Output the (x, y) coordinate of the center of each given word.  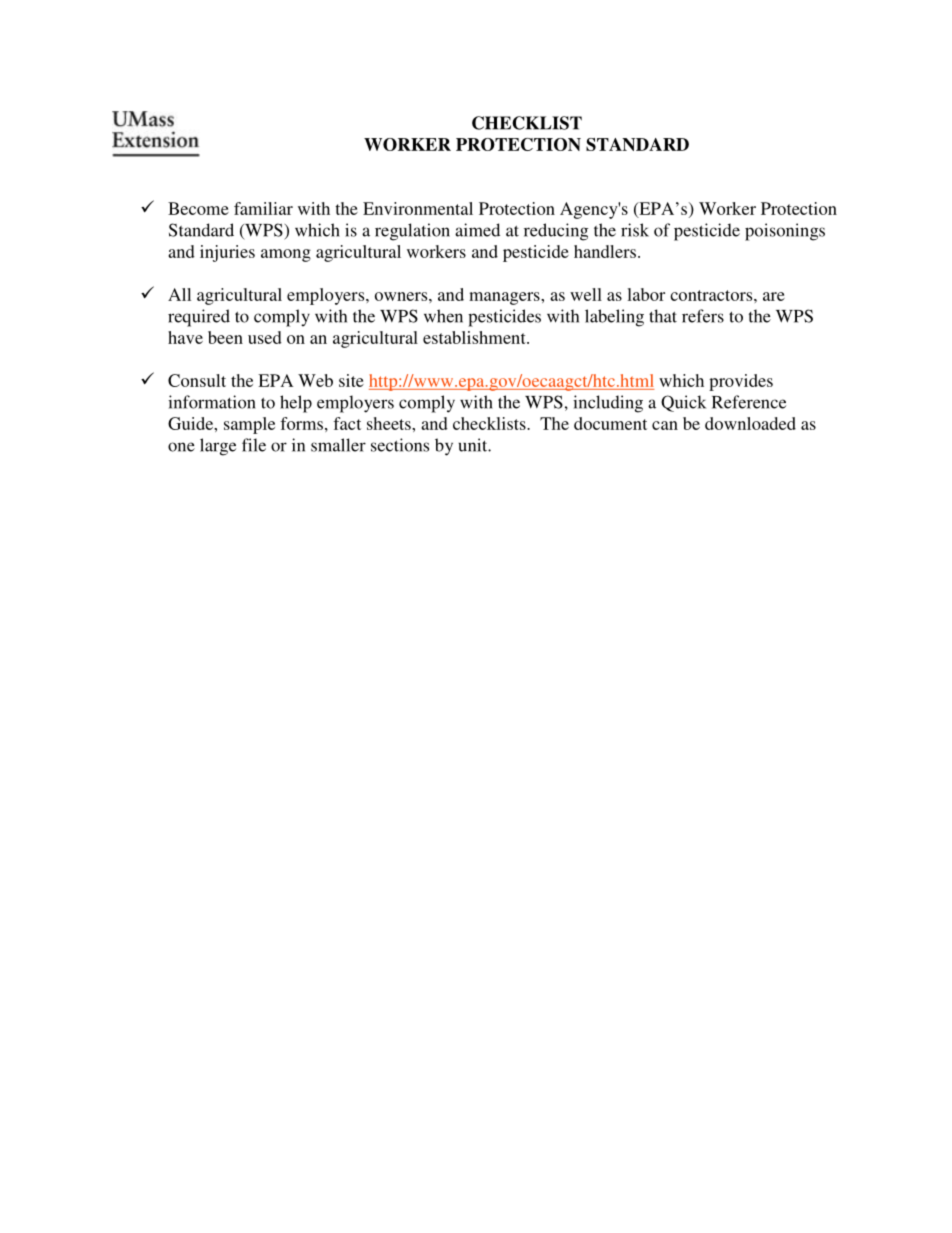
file (254, 445)
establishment (475, 337)
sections (400, 445)
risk (635, 230)
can (665, 425)
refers (703, 316)
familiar (263, 208)
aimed (477, 230)
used (265, 337)
